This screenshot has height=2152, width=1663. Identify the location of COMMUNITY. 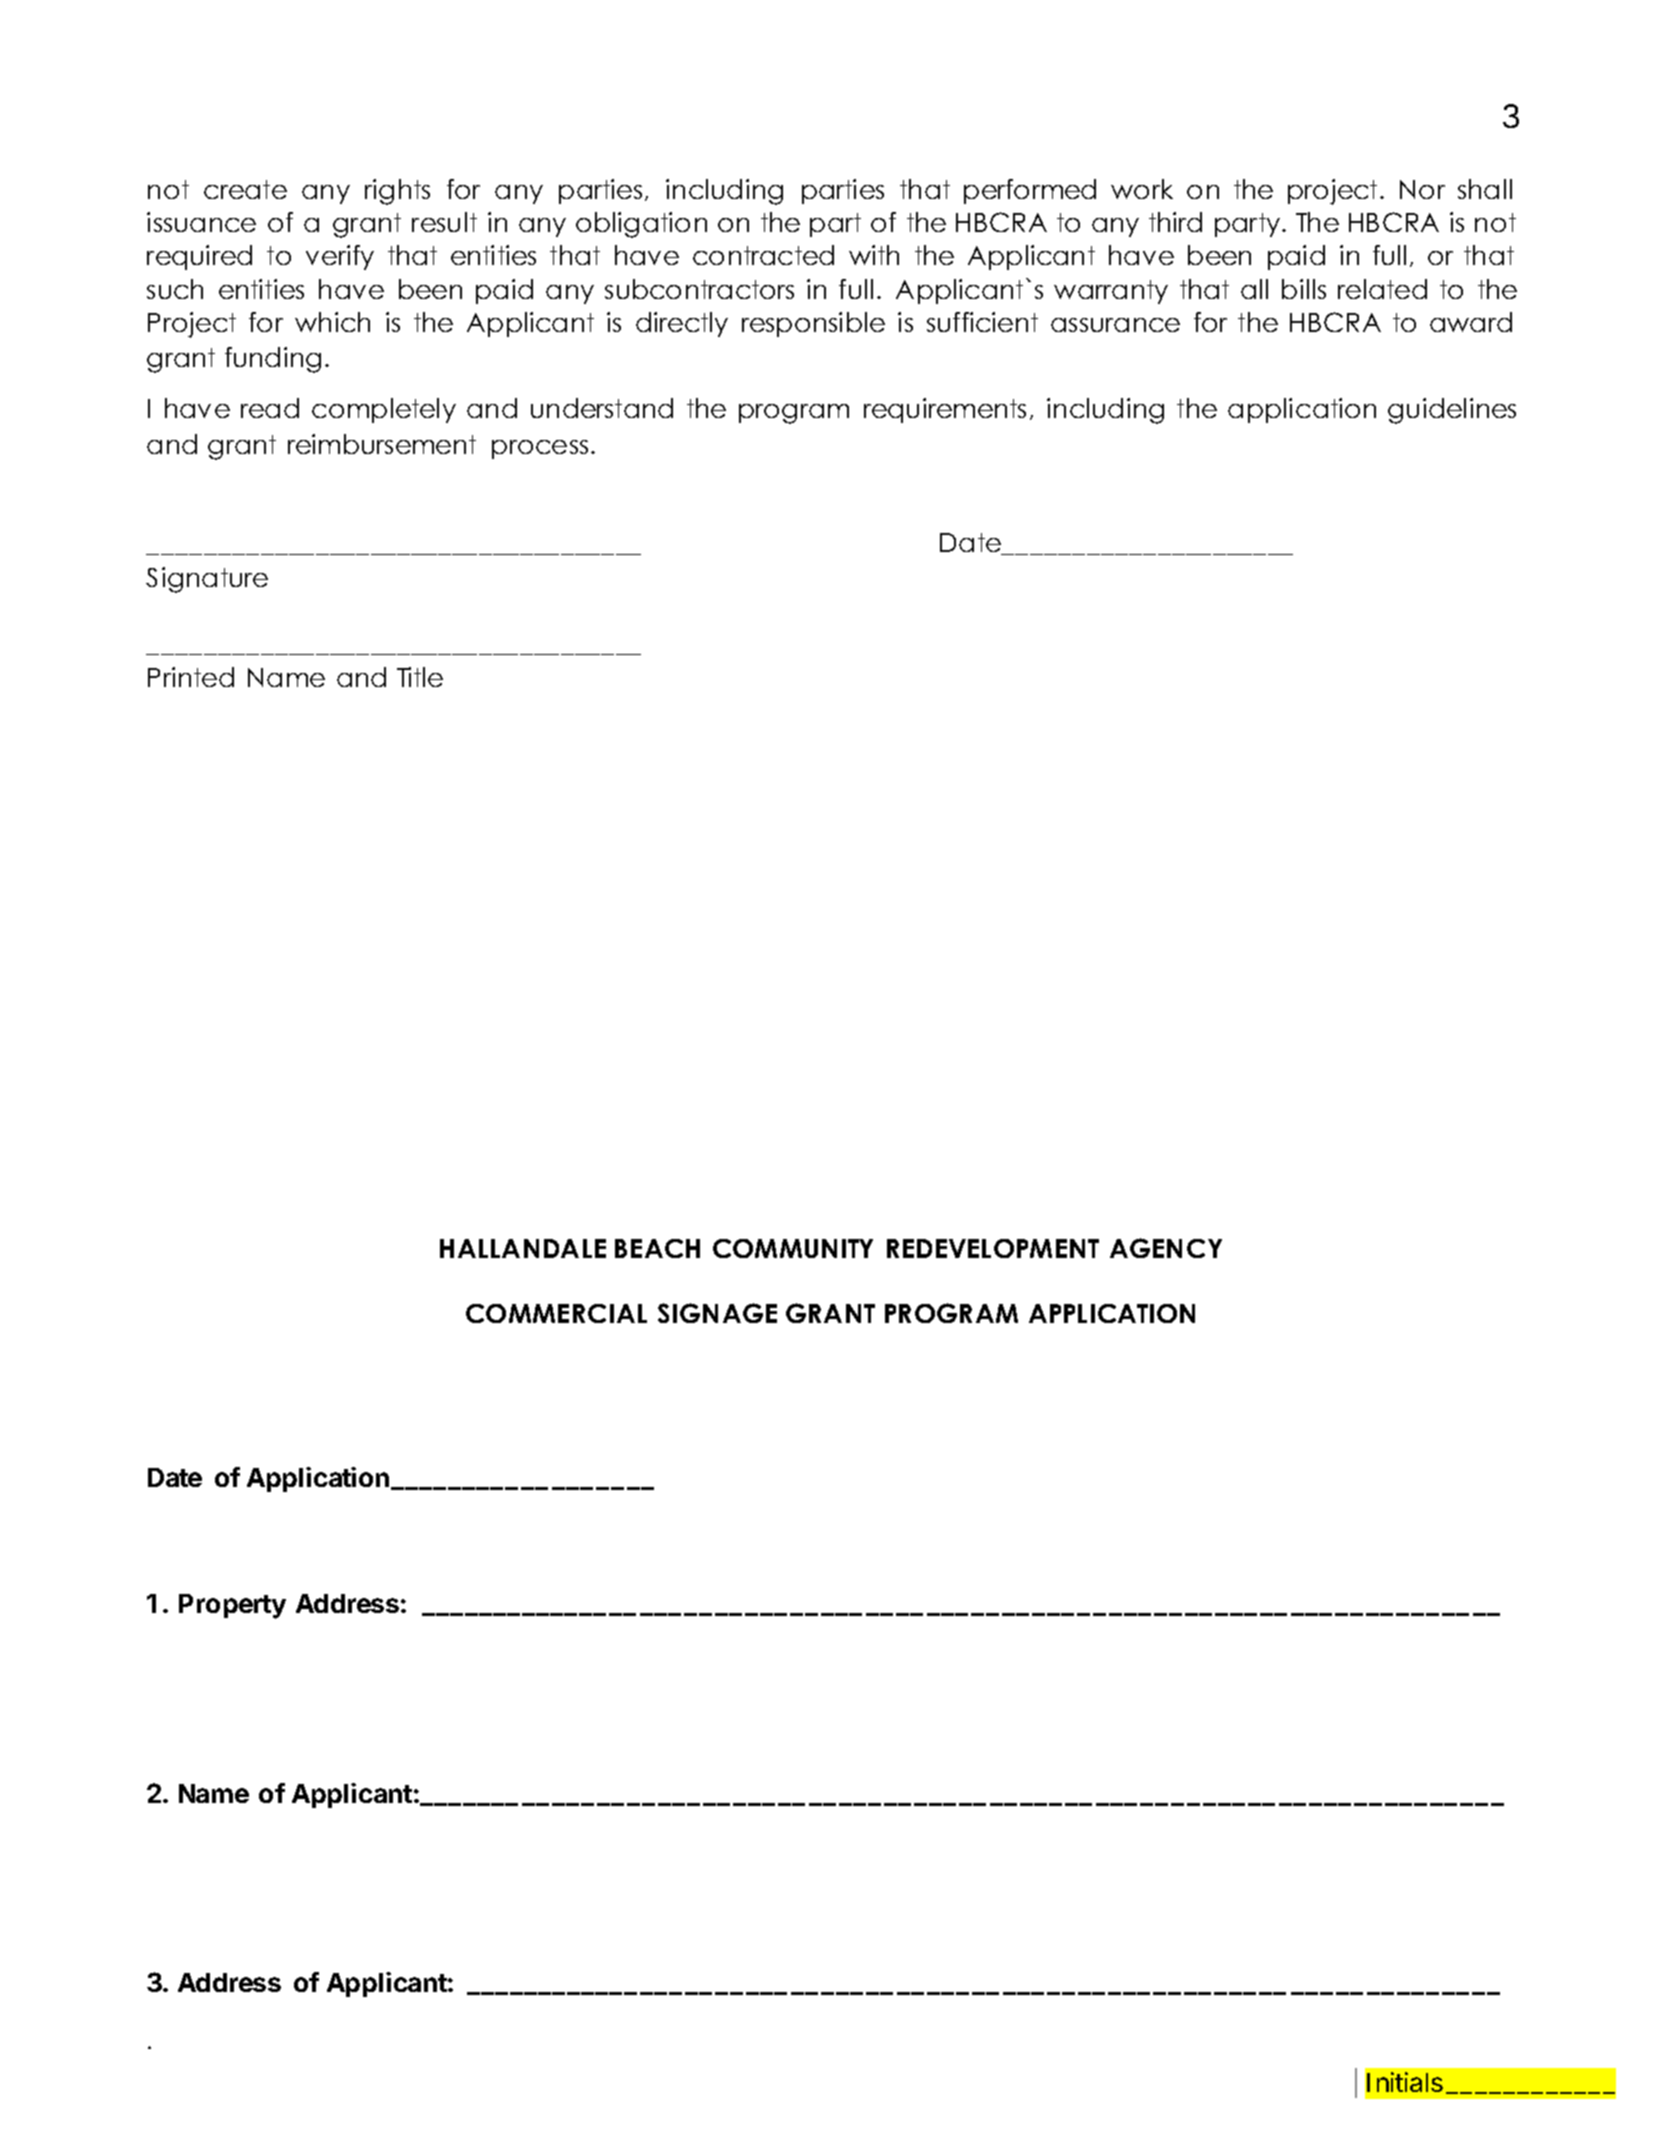
(793, 1248).
